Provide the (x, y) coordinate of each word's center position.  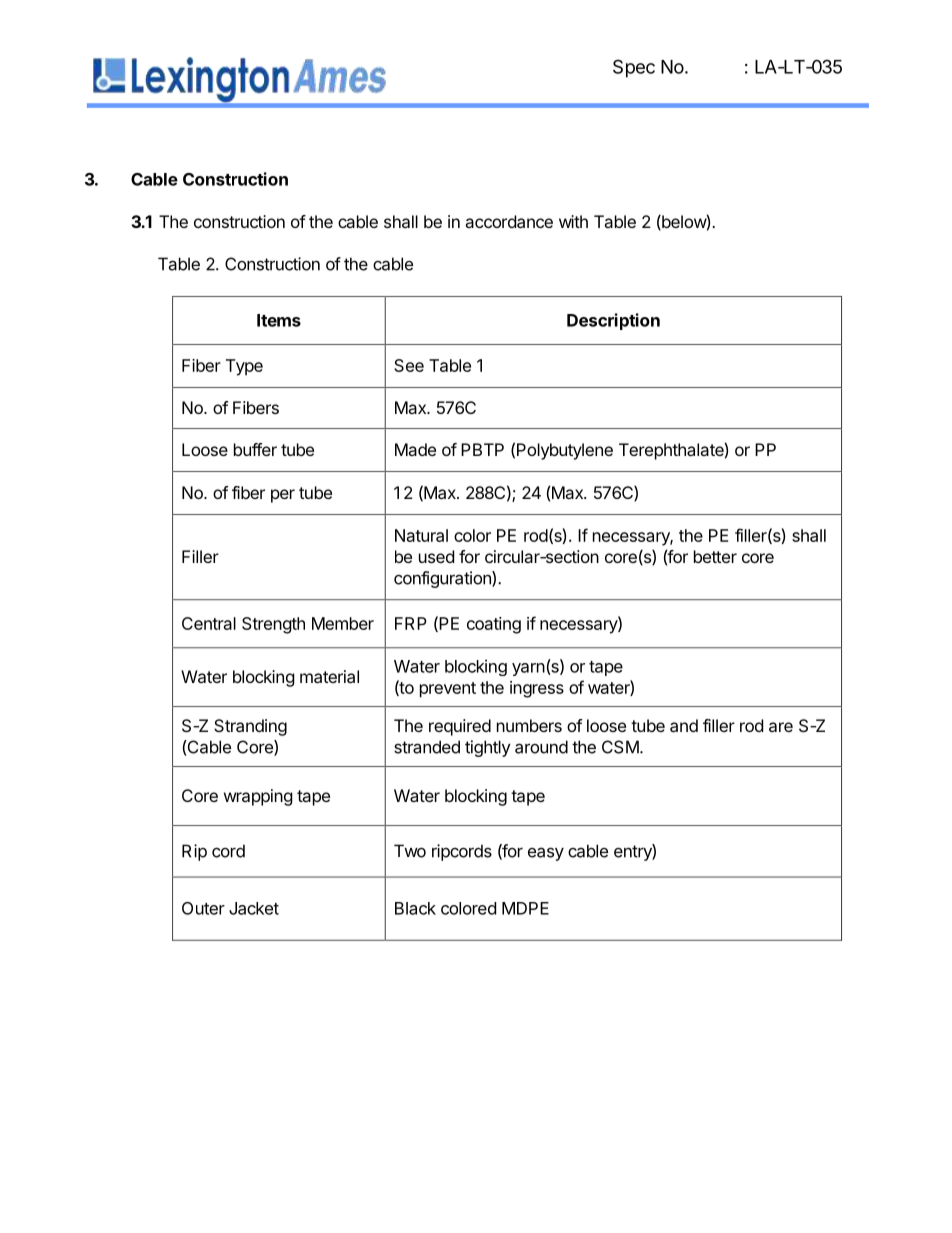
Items (279, 320)
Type (244, 367)
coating (494, 625)
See (409, 365)
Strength (273, 625)
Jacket (254, 908)
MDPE (525, 908)
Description (613, 321)
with (573, 221)
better (715, 556)
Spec (634, 68)
